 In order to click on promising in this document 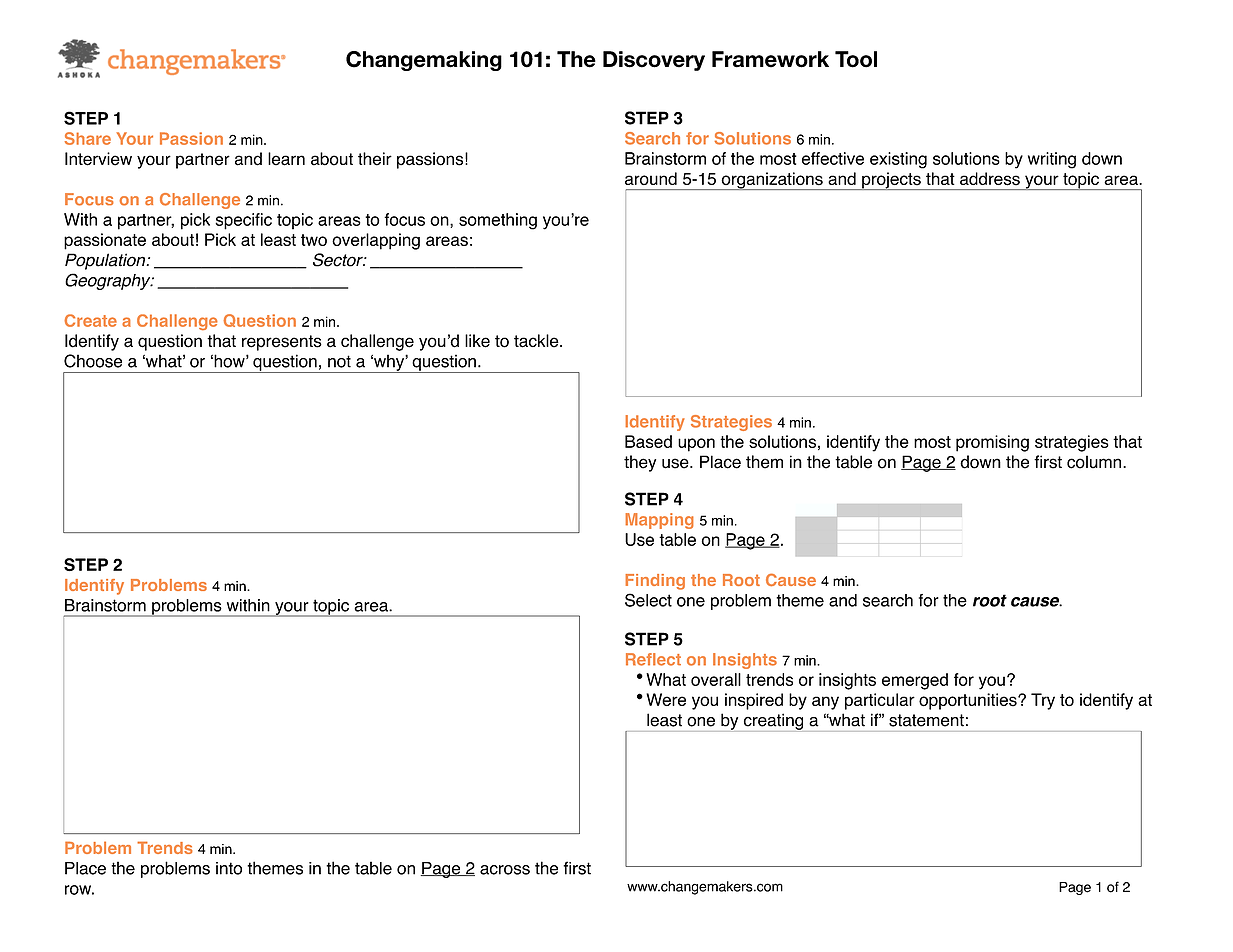, I will do `click(992, 443)`.
